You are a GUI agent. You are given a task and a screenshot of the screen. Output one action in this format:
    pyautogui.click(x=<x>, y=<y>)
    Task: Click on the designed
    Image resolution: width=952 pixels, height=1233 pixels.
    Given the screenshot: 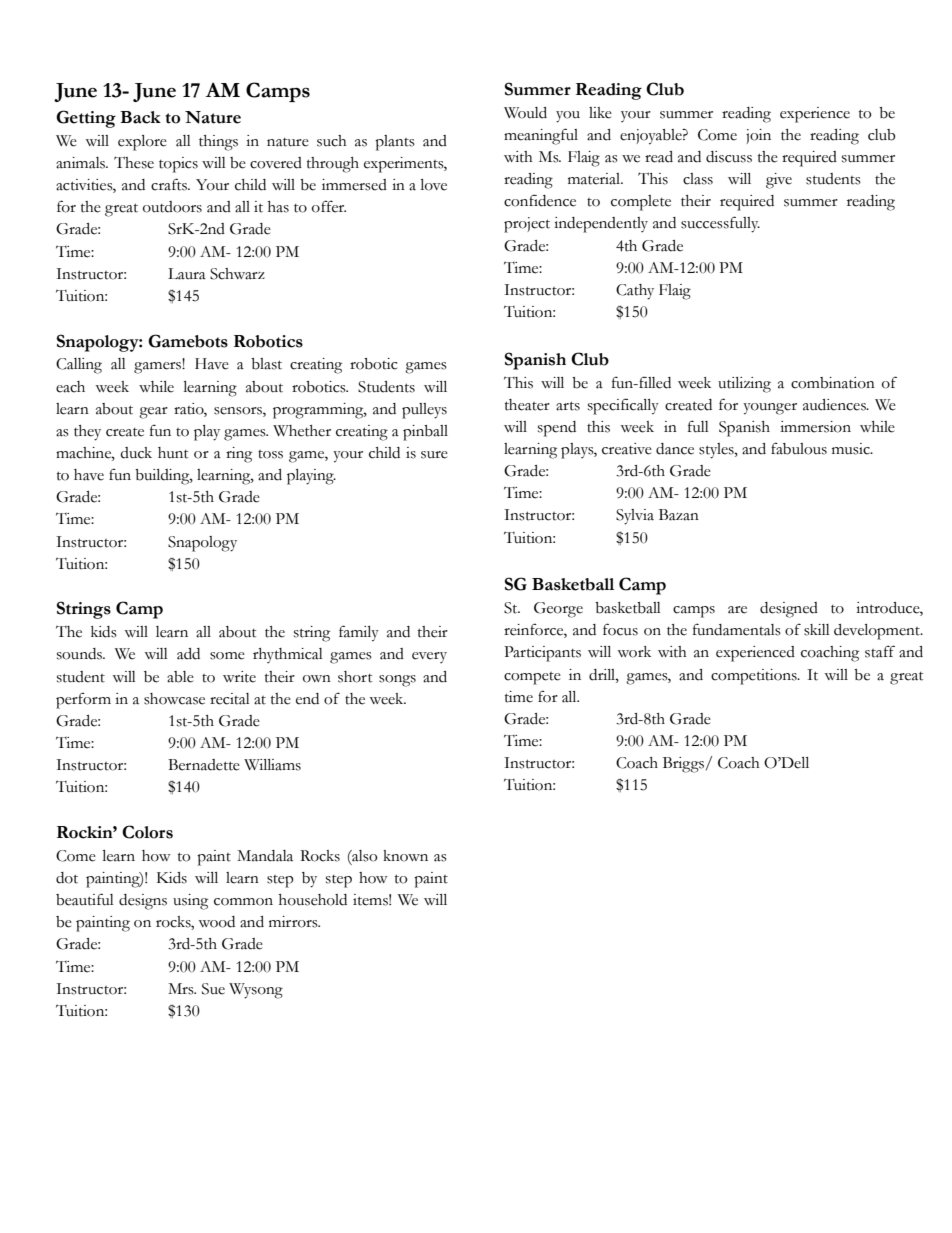 What is the action you would take?
    pyautogui.click(x=789, y=610)
